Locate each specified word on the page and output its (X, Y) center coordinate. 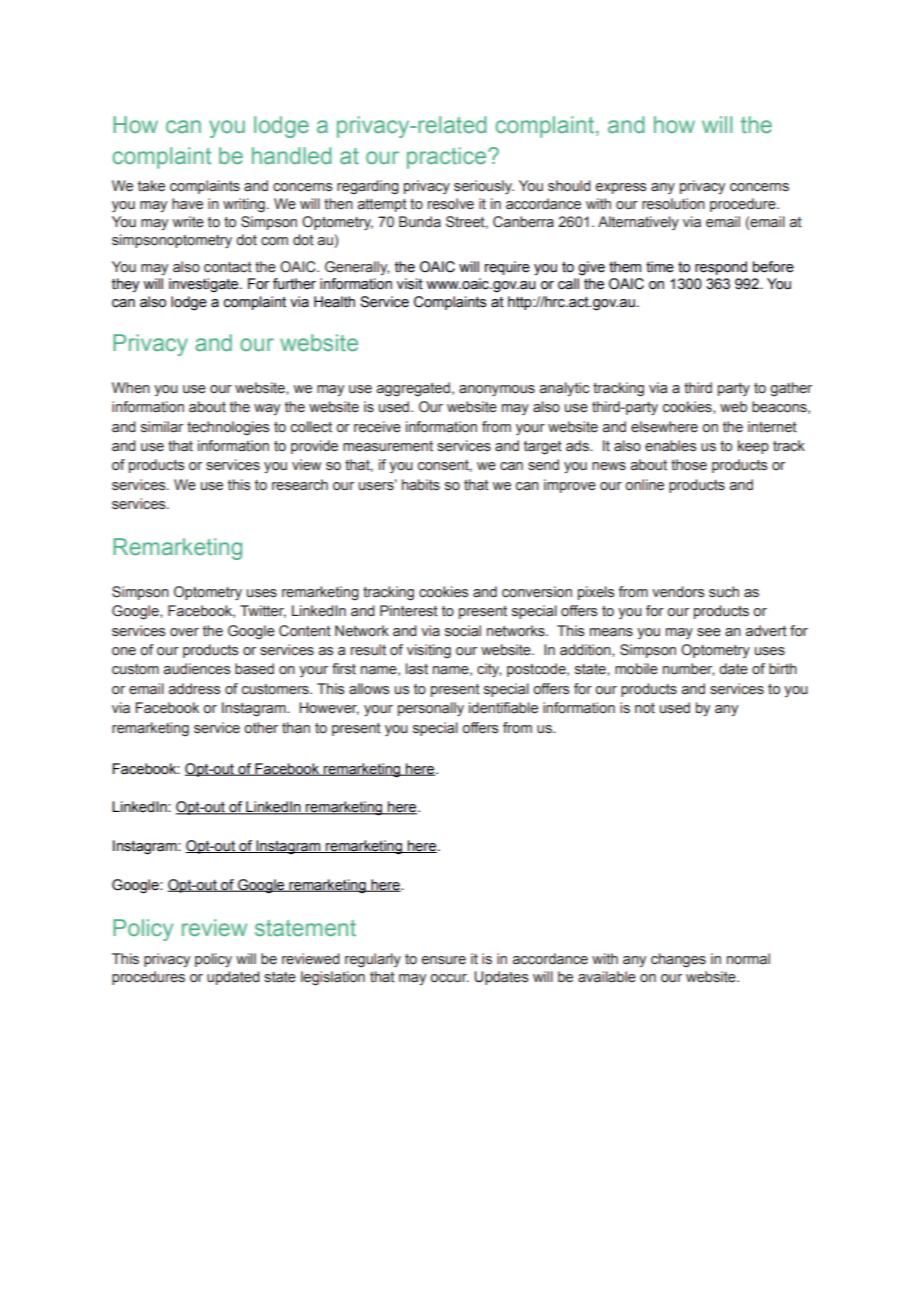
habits (421, 485)
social (463, 631)
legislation (333, 978)
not (645, 708)
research (300, 485)
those (689, 465)
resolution (673, 204)
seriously (484, 187)
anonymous (497, 390)
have (187, 204)
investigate (205, 285)
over (184, 632)
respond (721, 268)
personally (431, 709)
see (709, 632)
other (261, 728)
